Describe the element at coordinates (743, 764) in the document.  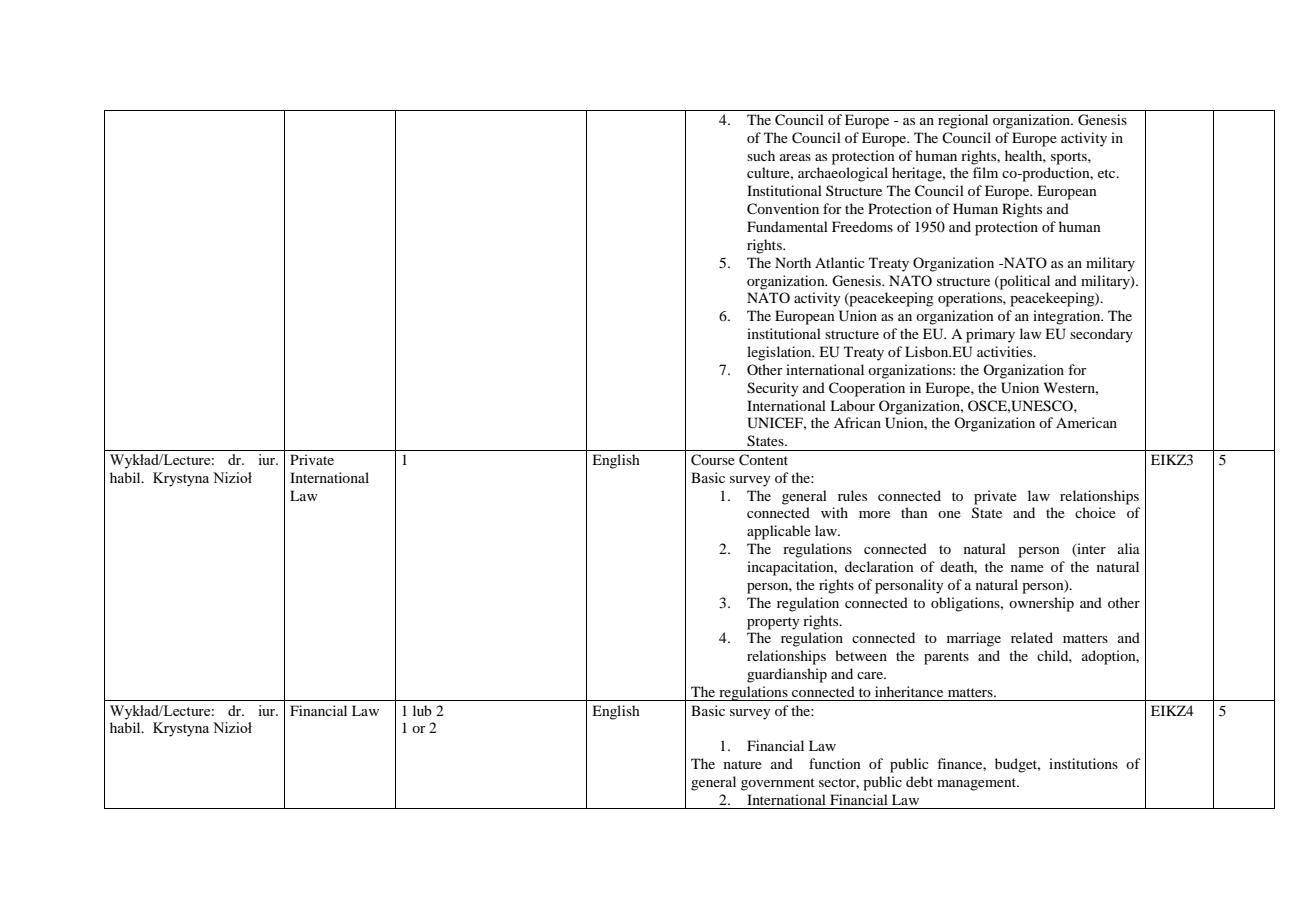
I see `nature` at that location.
